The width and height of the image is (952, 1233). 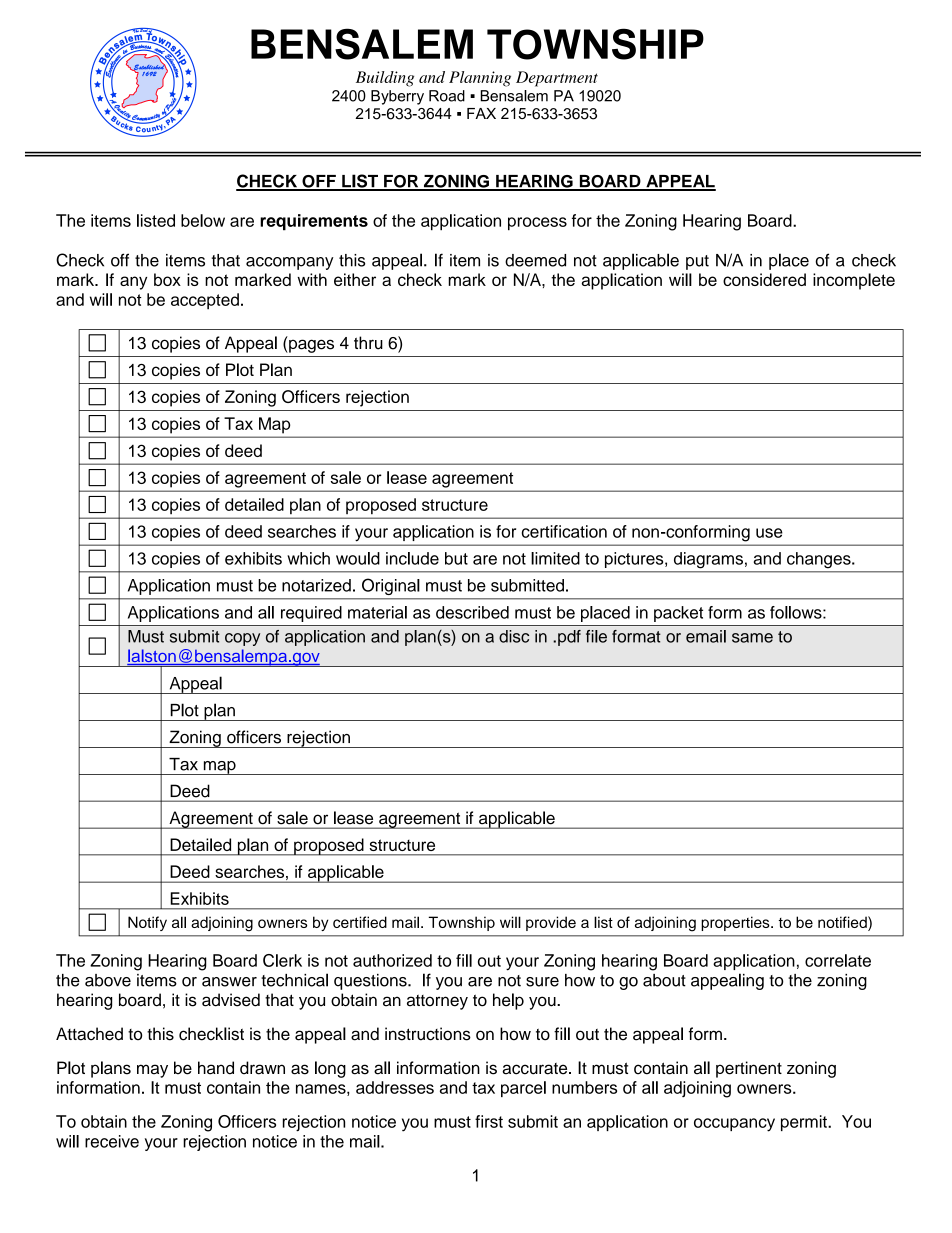 I want to click on properties, so click(x=736, y=923).
